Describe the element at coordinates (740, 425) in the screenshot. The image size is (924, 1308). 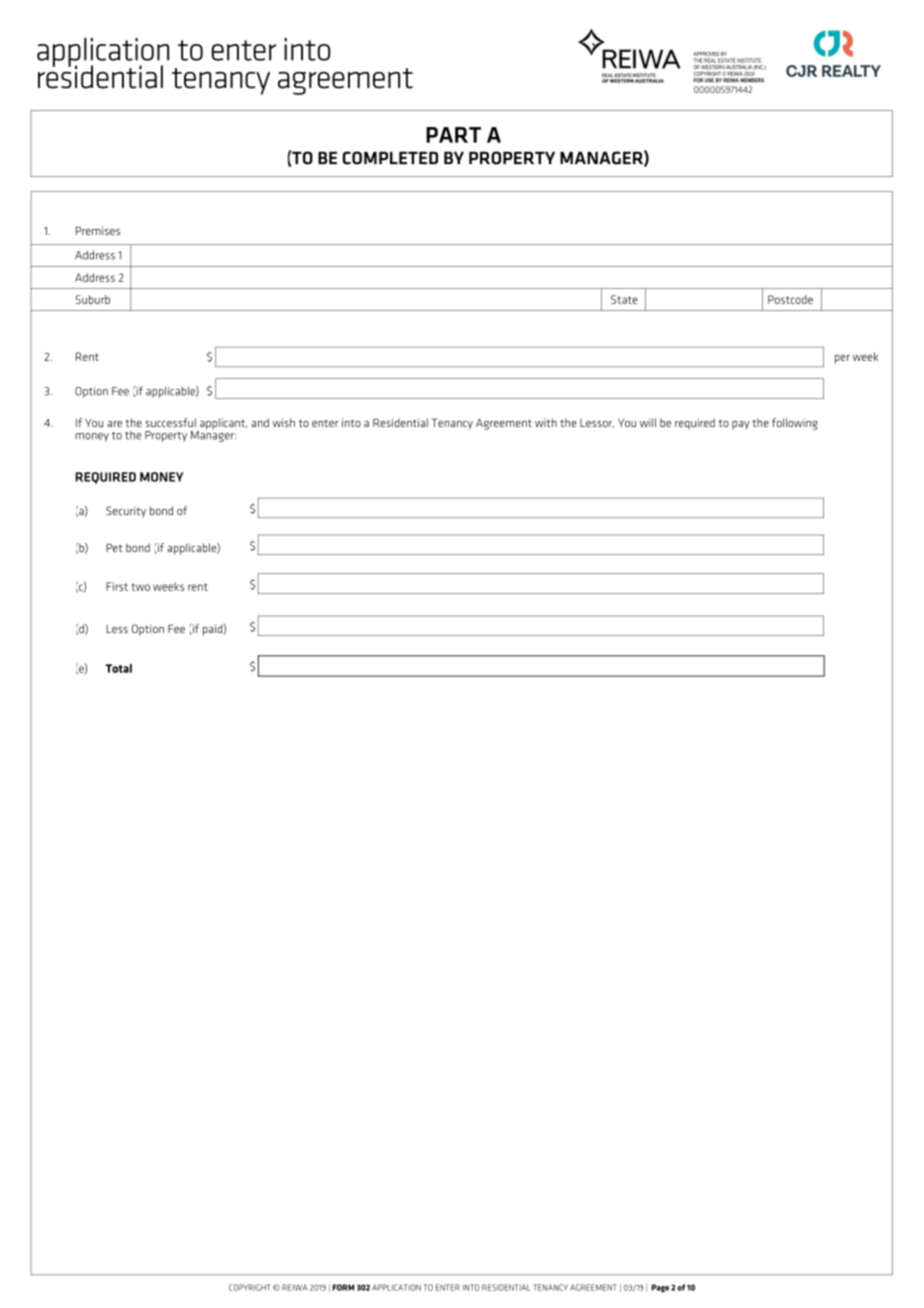
I see `pay` at that location.
